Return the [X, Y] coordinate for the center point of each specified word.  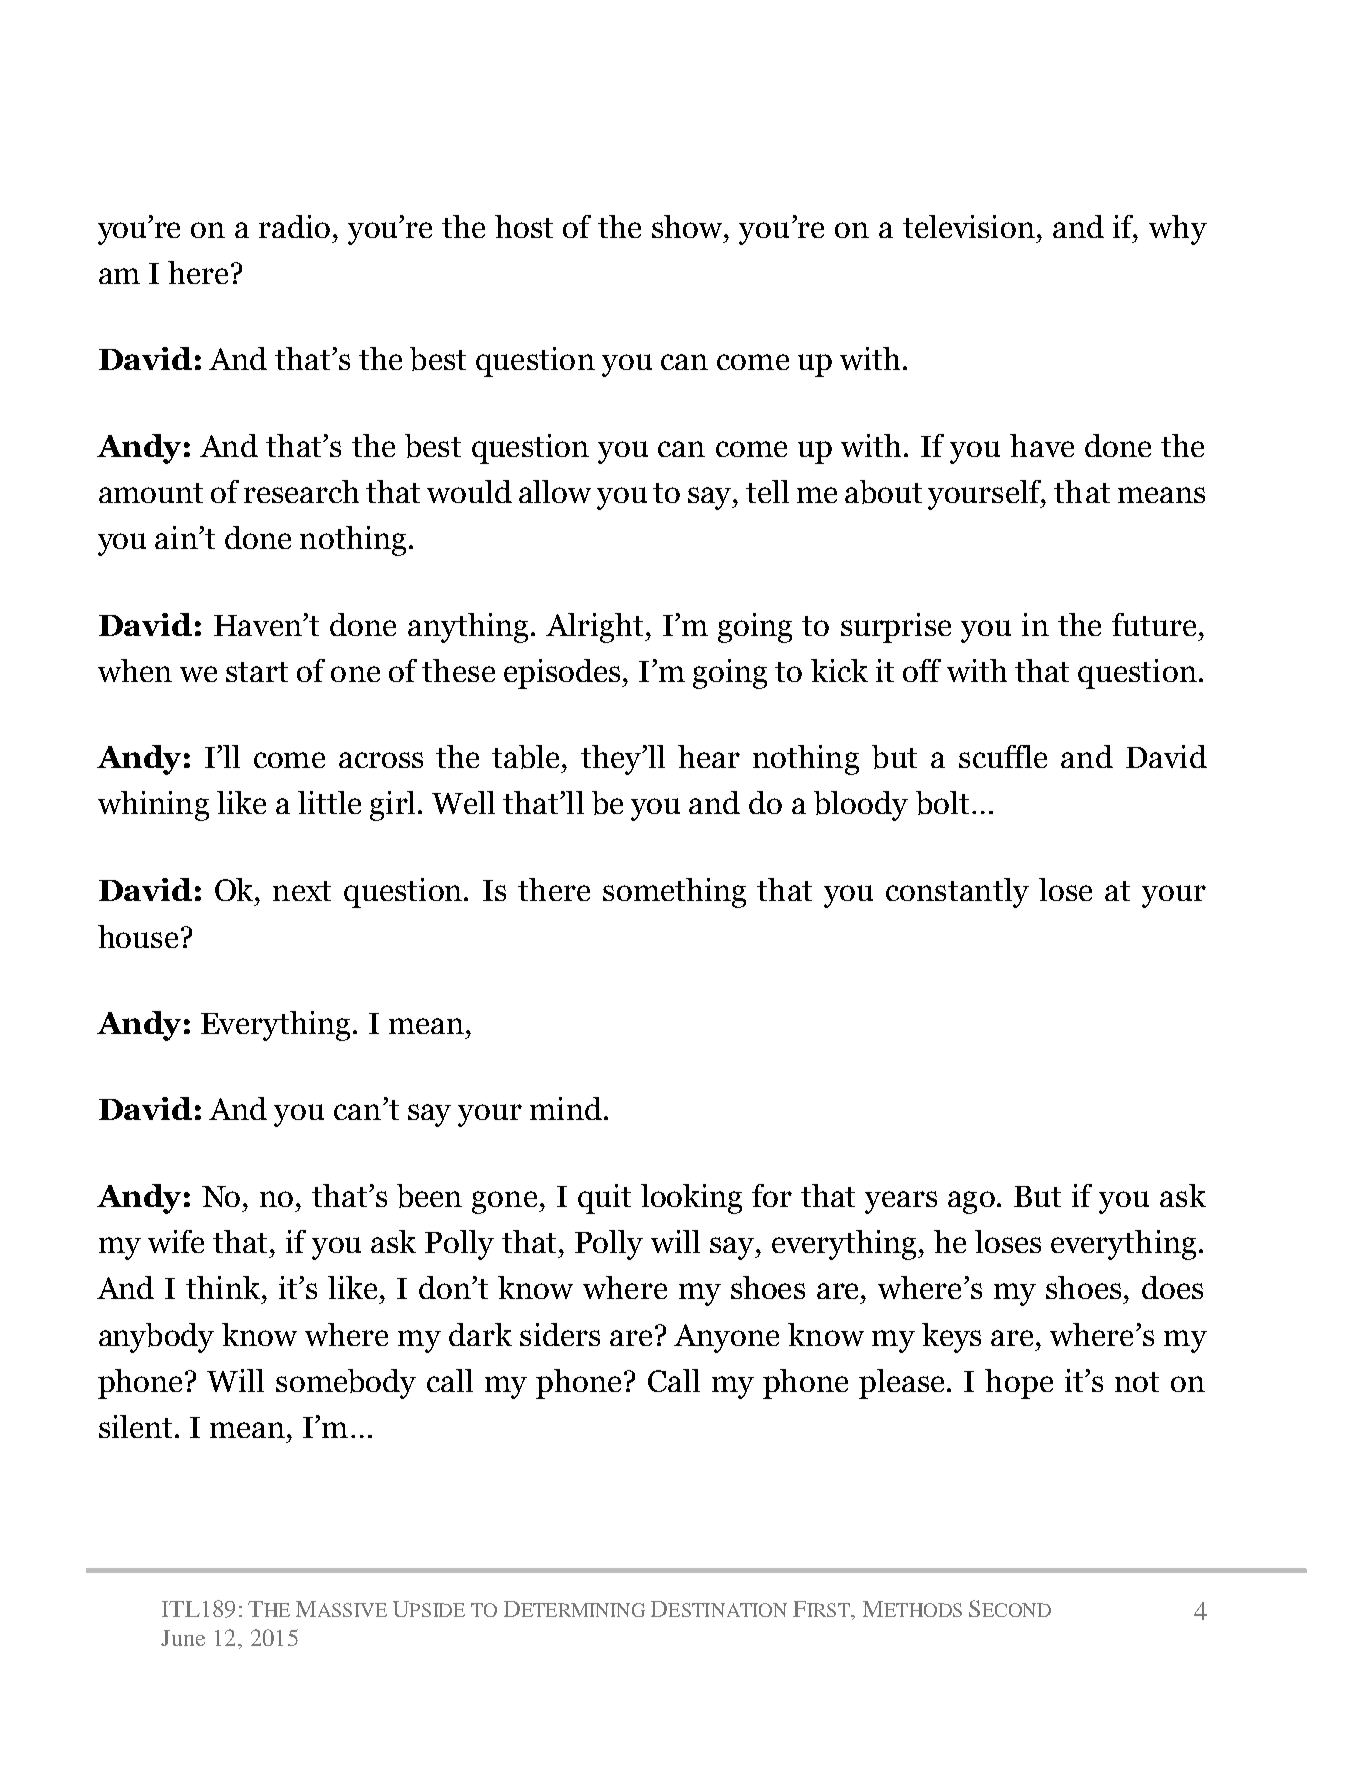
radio [294, 226]
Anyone [726, 1338]
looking [691, 1199]
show [689, 226]
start [257, 672]
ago [973, 1202]
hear [709, 756]
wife [176, 1241]
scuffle [1003, 756]
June [183, 1638]
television [969, 226]
